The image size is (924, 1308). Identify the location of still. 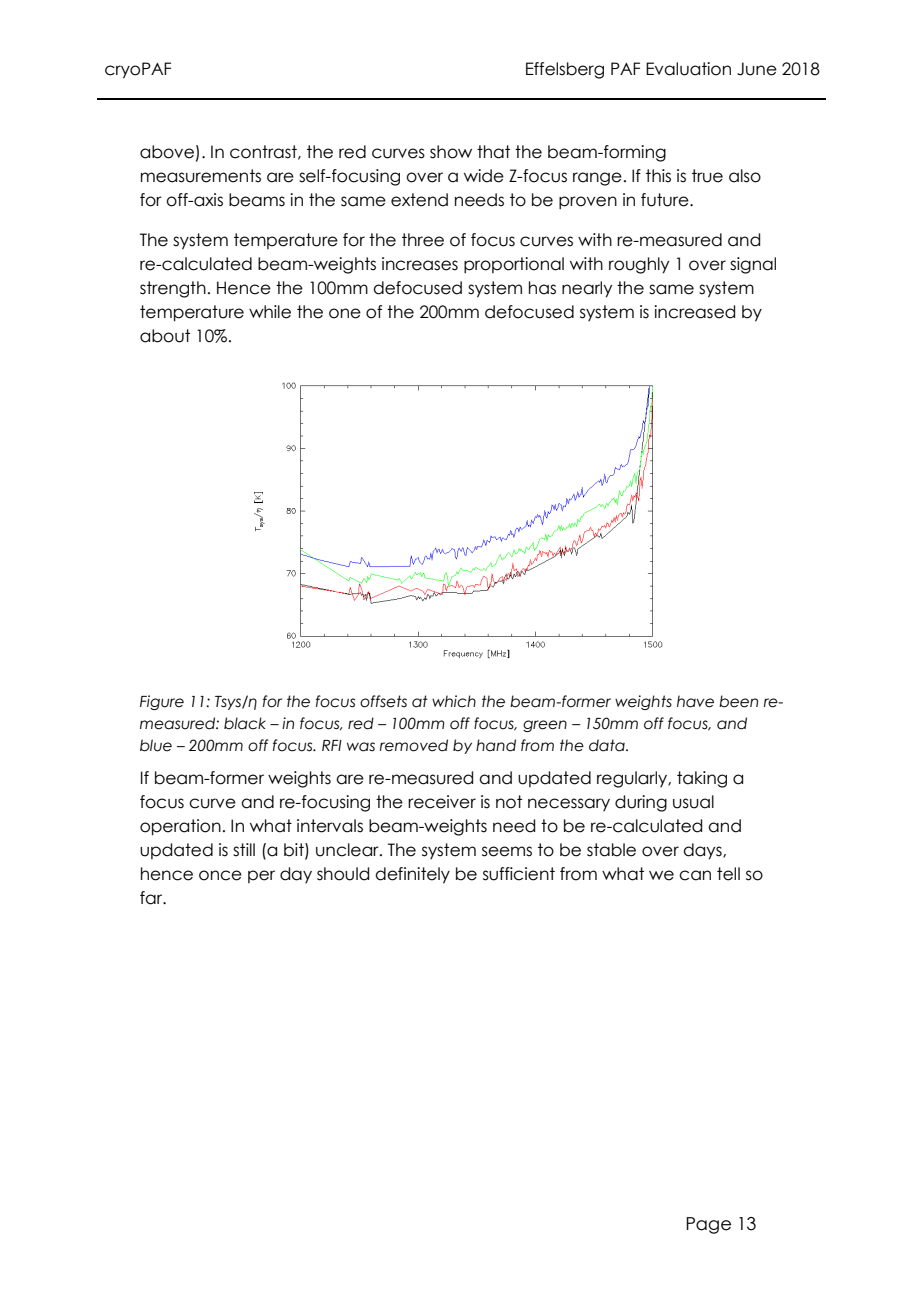
(244, 850).
